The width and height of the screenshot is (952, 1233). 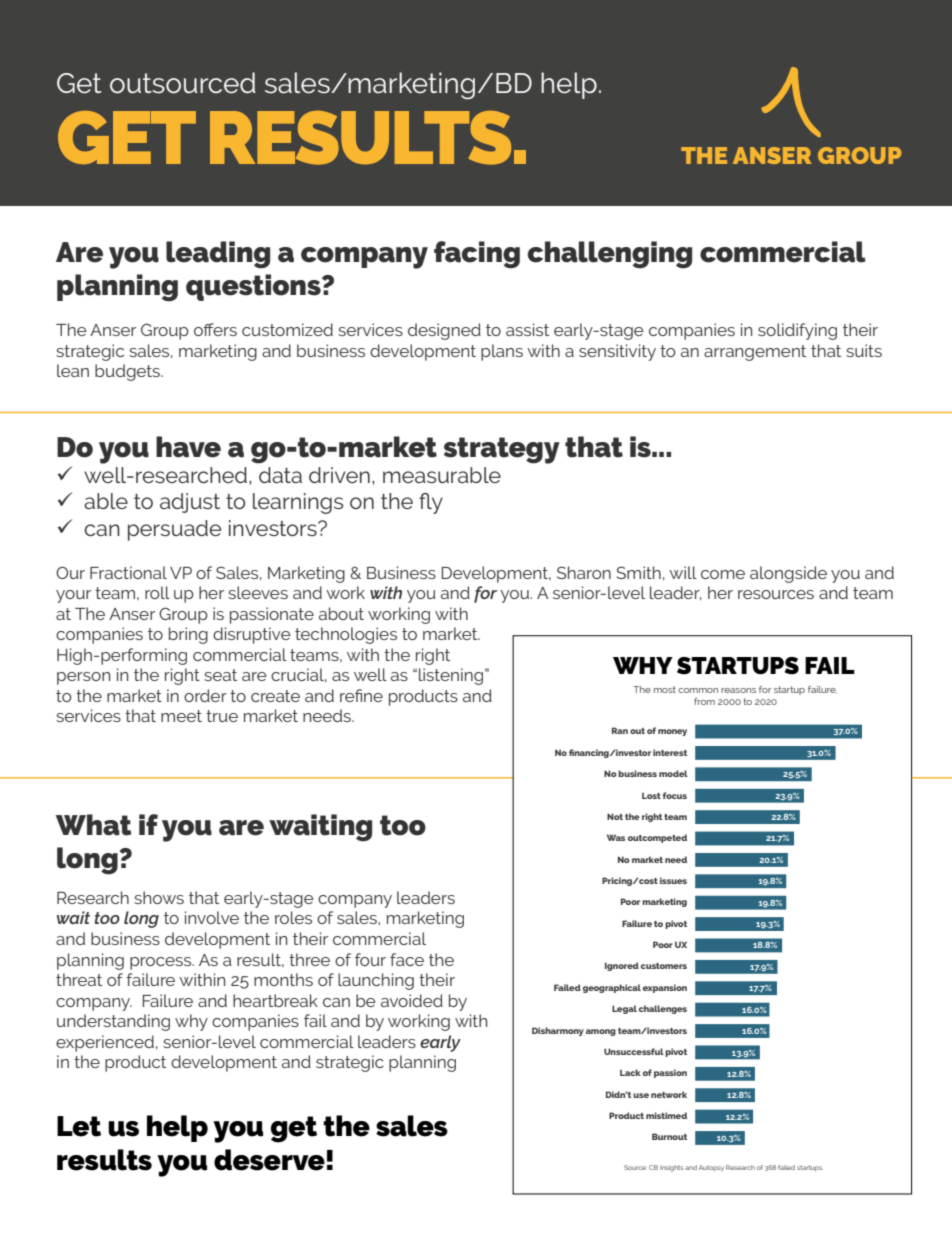 What do you see at coordinates (477, 255) in the screenshot?
I see `facing` at bounding box center [477, 255].
